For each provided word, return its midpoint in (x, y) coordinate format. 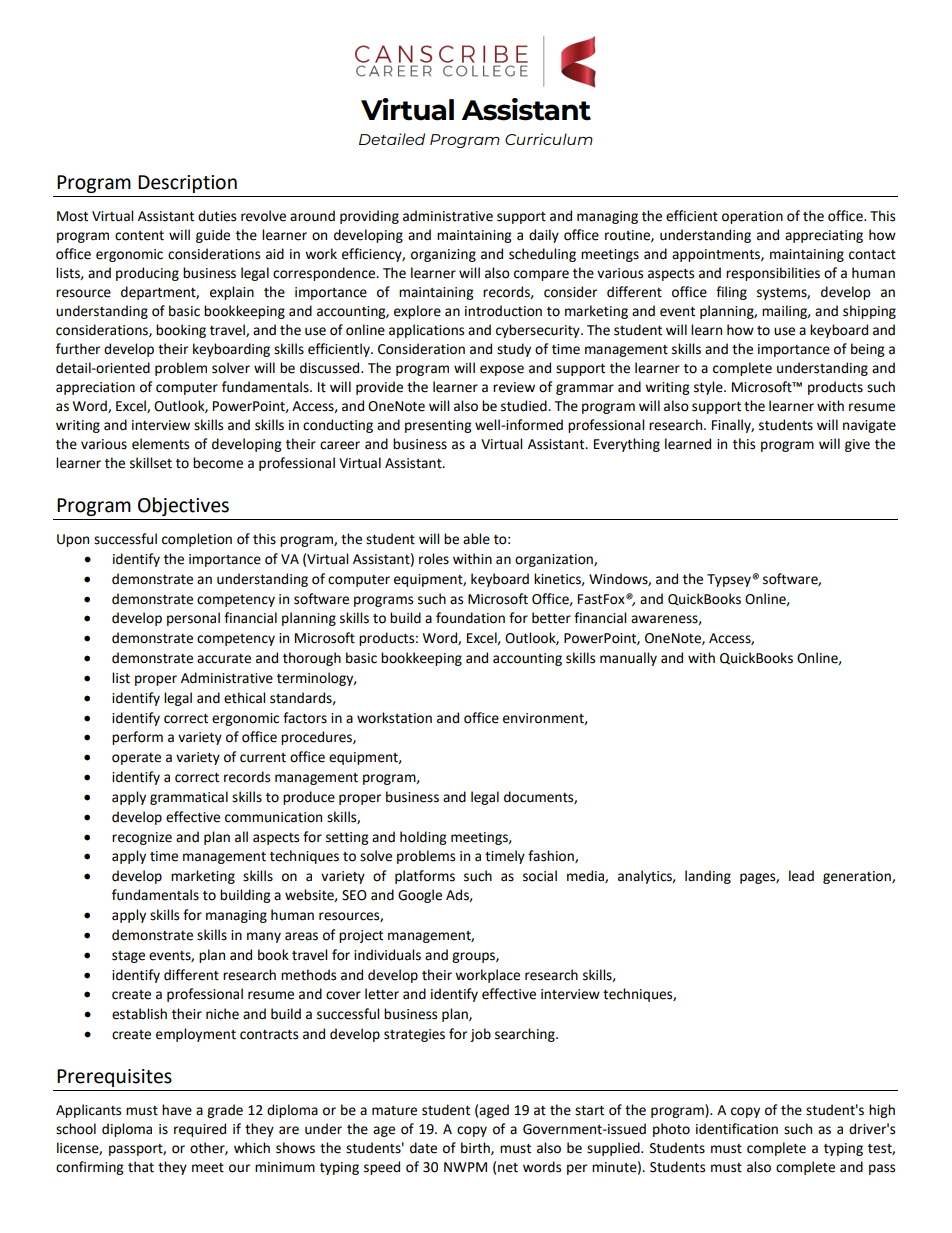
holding (423, 838)
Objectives (183, 506)
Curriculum (549, 139)
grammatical (189, 798)
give (857, 445)
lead (801, 876)
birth (476, 1148)
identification (737, 1129)
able (476, 539)
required (200, 1130)
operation (752, 217)
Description (187, 184)
